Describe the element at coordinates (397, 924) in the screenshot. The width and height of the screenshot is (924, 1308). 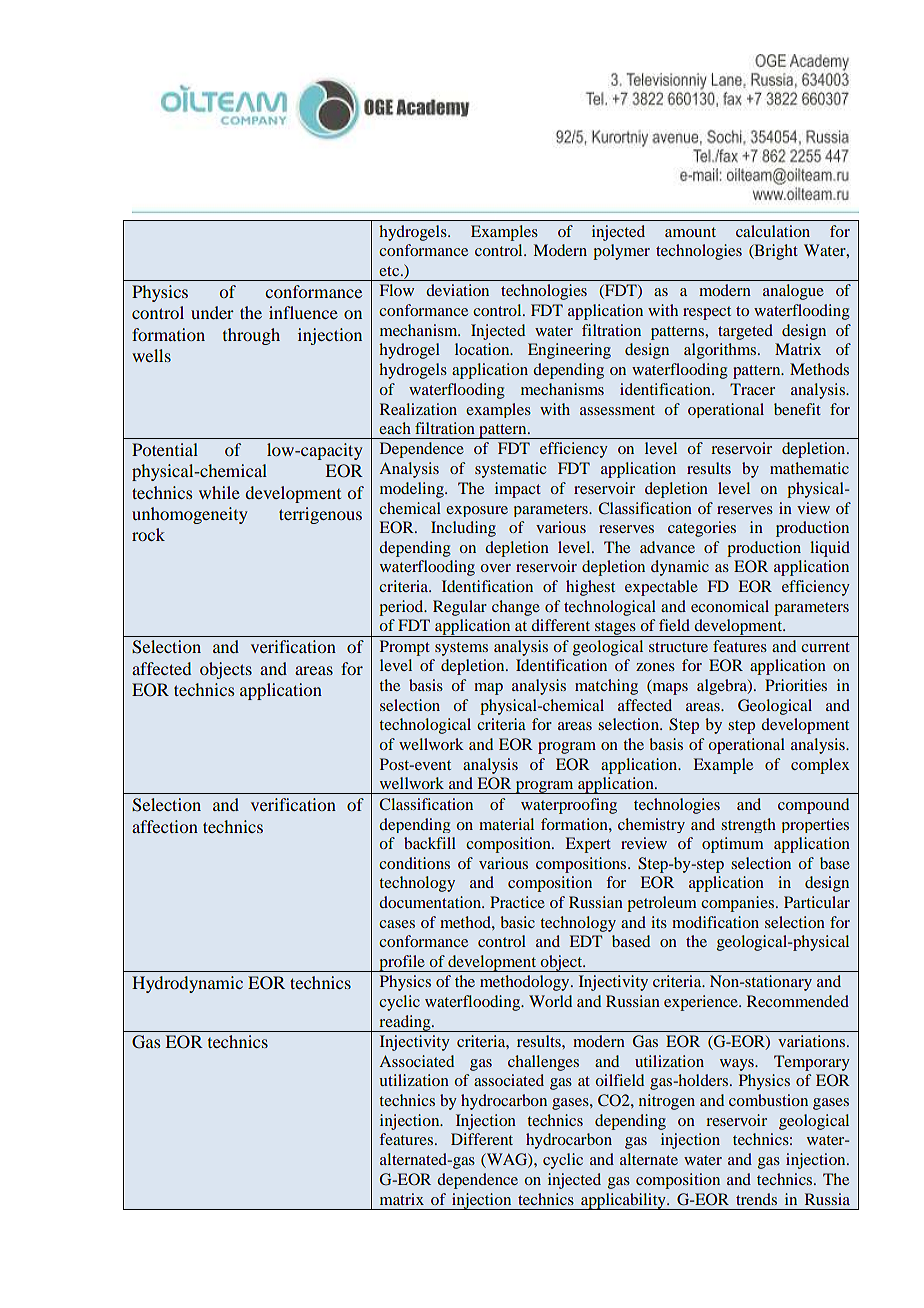
I see `cases` at that location.
